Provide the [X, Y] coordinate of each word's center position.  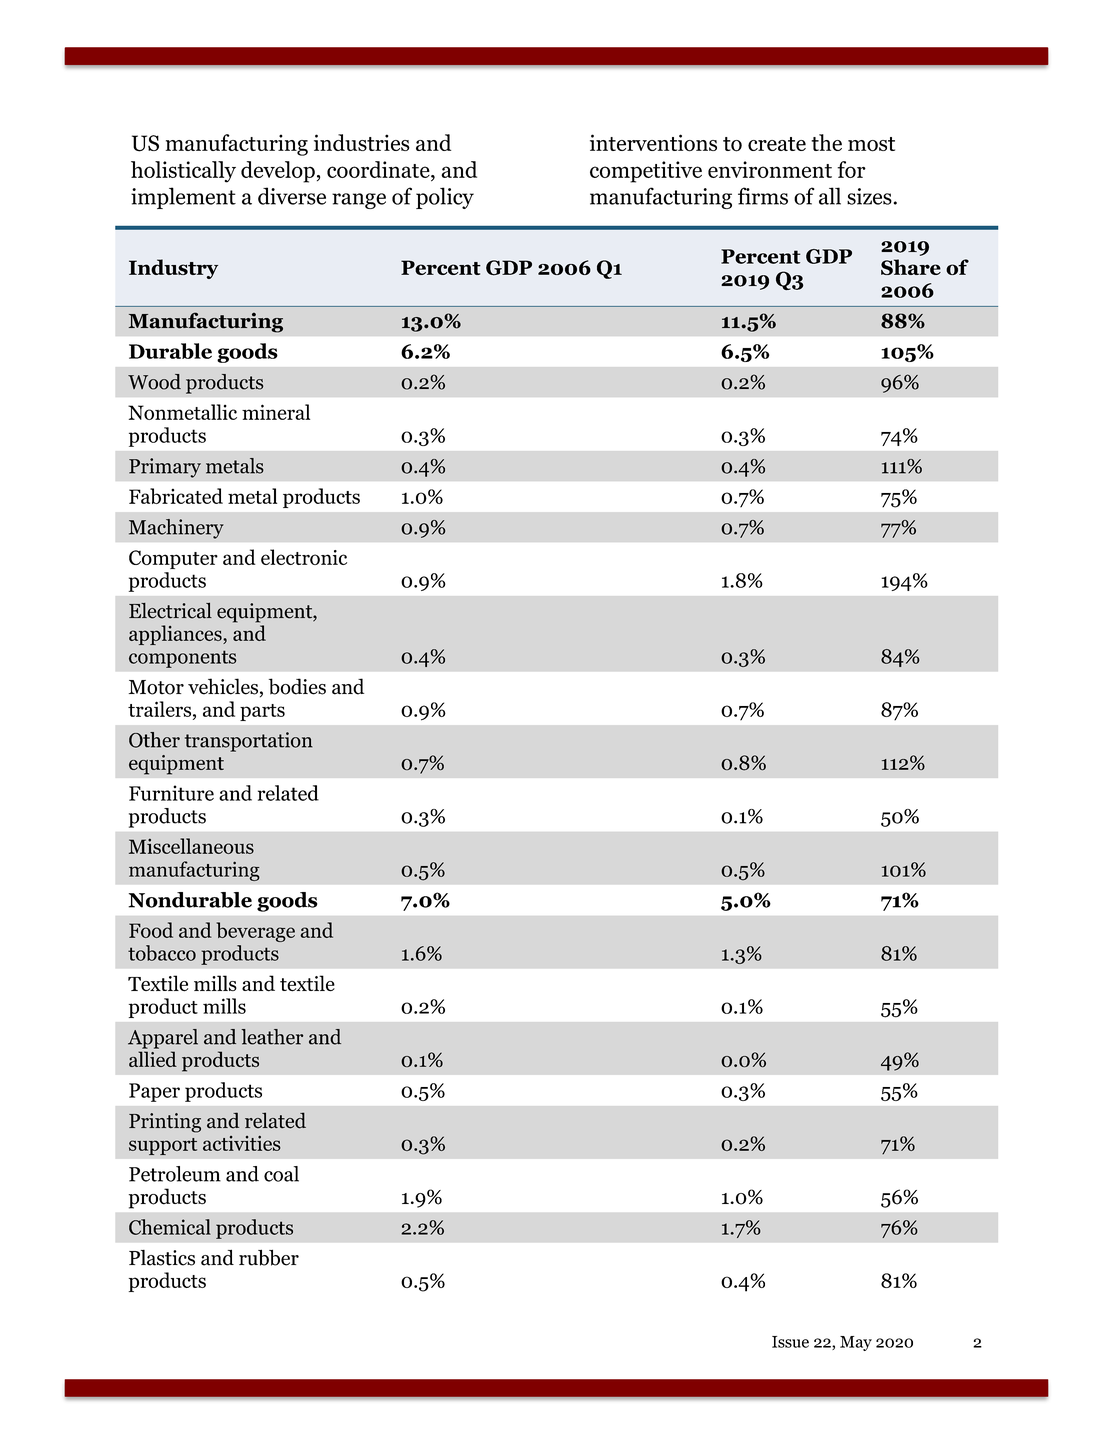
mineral [276, 412]
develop [278, 172]
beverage [256, 932]
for [851, 169]
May [856, 1343]
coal [281, 1174]
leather [272, 1037]
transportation [249, 742]
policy [445, 198]
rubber [269, 1257]
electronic [304, 557]
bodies [297, 686]
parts [262, 712]
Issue [790, 1342]
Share [911, 267]
